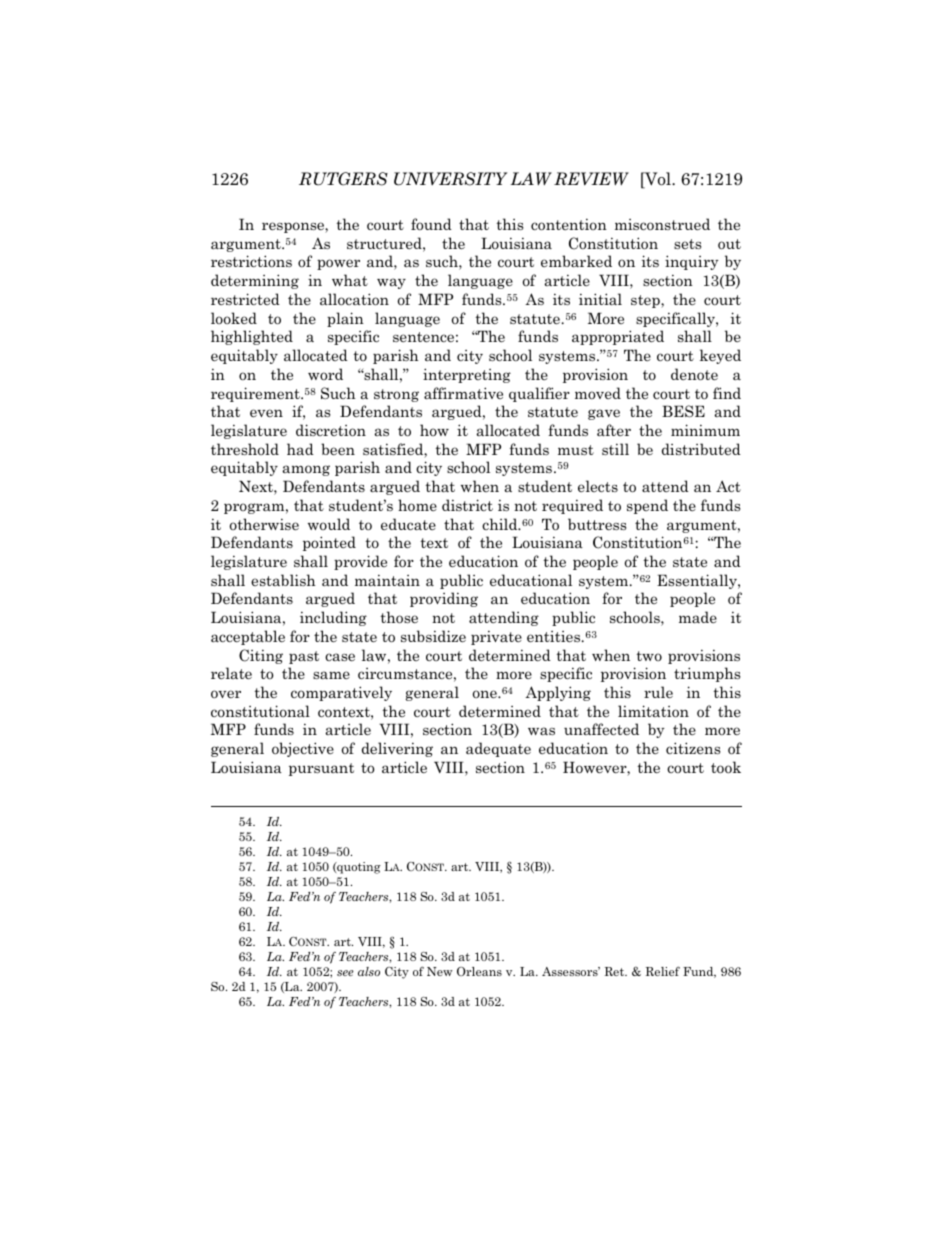 This screenshot has height=1233, width=952. I want to click on Orleans, so click(479, 971).
